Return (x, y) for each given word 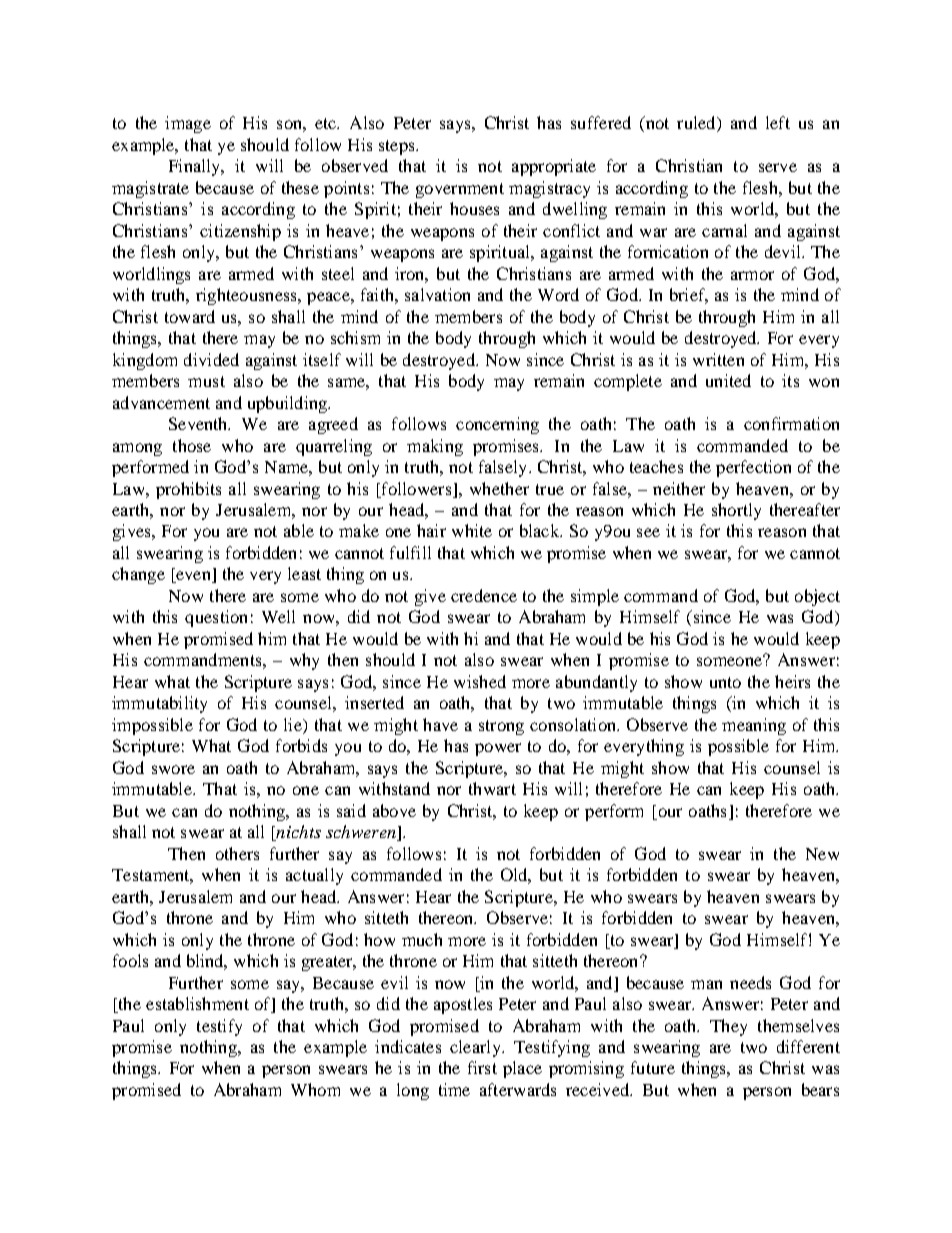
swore (173, 769)
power (498, 749)
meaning (754, 726)
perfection (753, 468)
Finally (196, 167)
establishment (197, 1003)
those (192, 445)
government (460, 190)
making (435, 447)
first (482, 1067)
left (778, 122)
